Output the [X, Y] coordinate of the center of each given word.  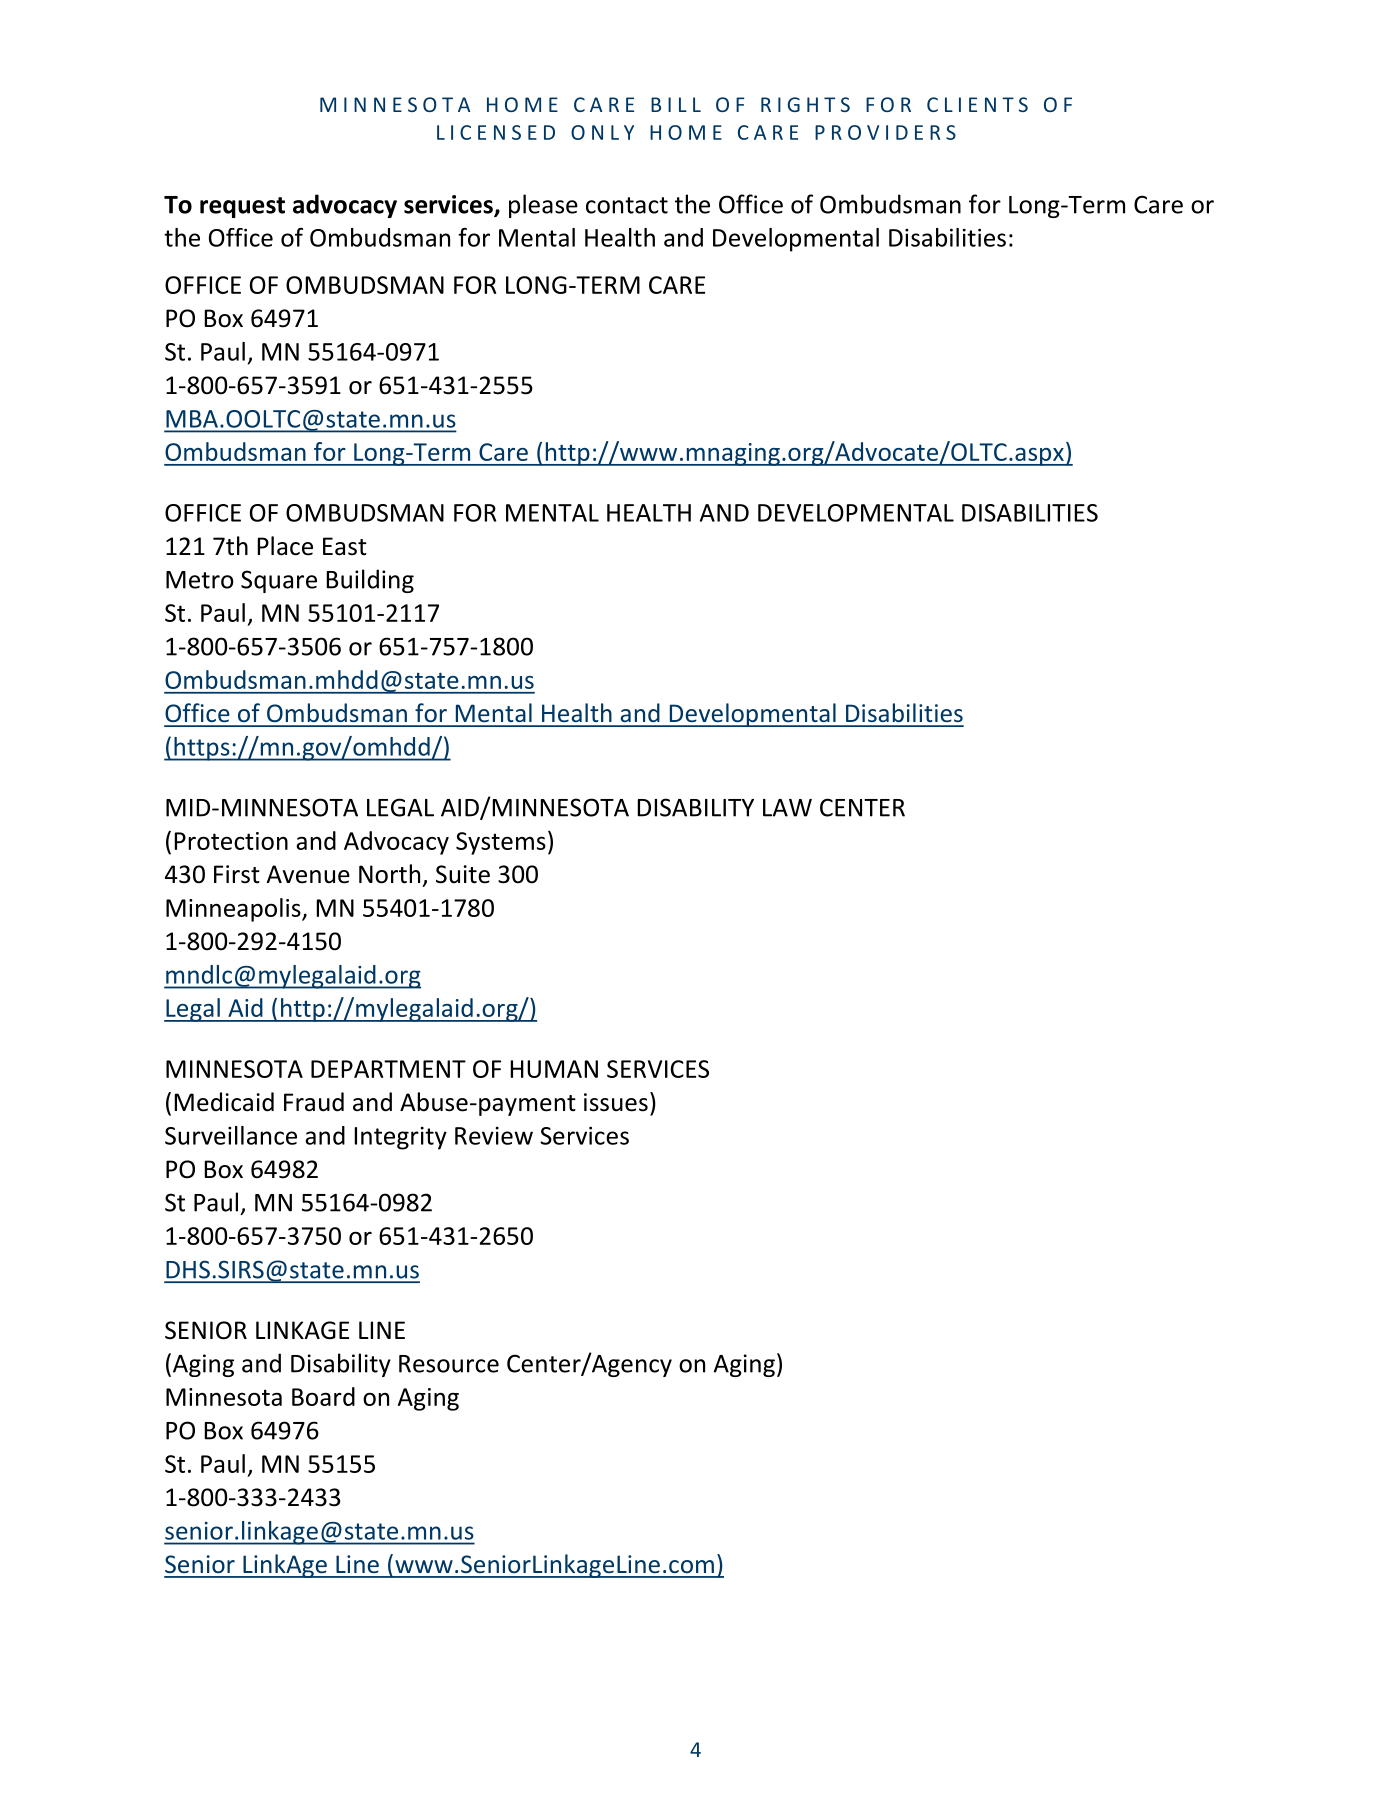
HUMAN [554, 1069]
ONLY [602, 132]
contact [627, 205]
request [242, 207]
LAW [787, 808]
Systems [501, 843]
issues [616, 1102]
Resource [449, 1364]
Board [323, 1396]
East [345, 546]
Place [285, 546]
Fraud [314, 1102]
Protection [231, 841]
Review [494, 1136]
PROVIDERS [885, 132]
